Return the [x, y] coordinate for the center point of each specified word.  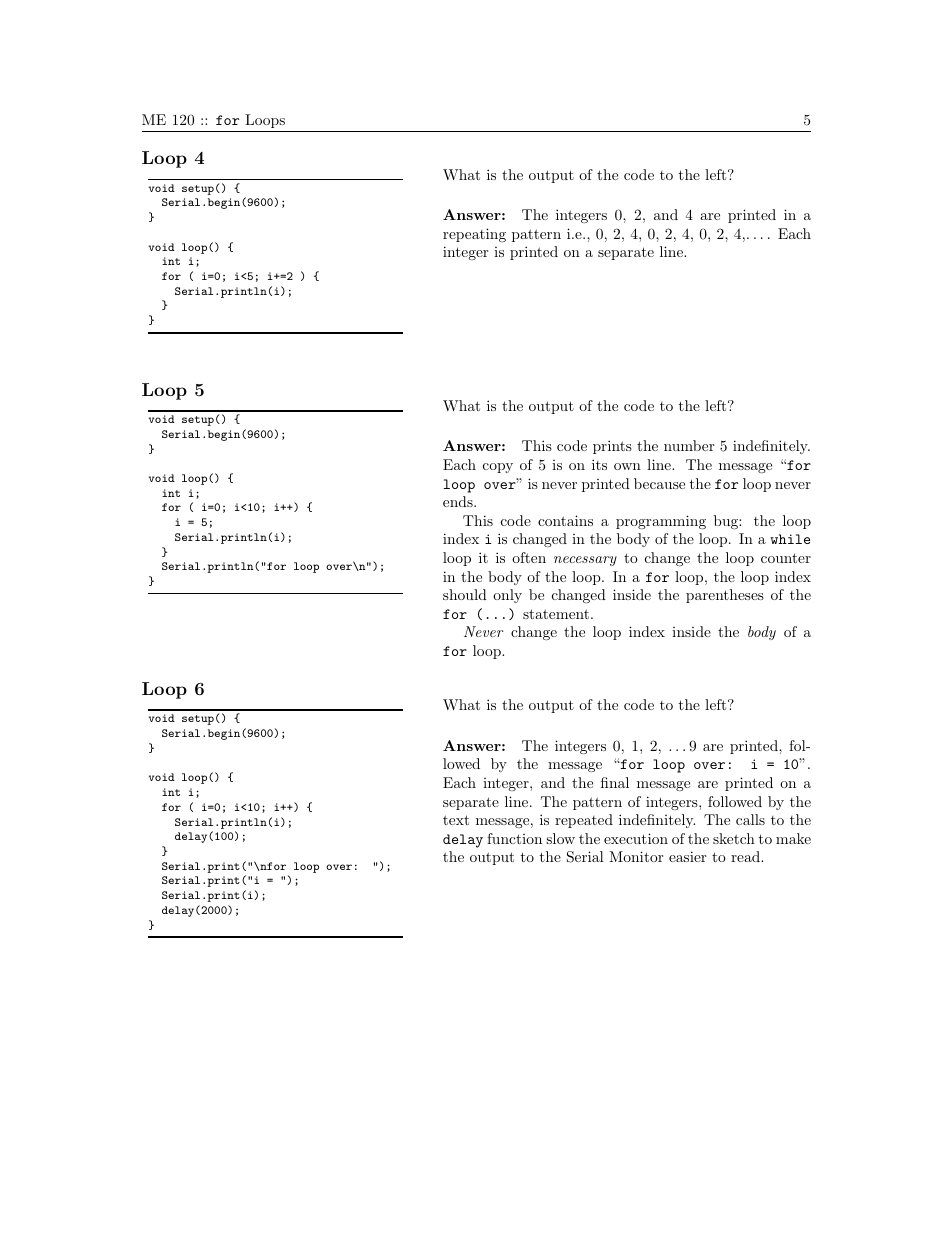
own [627, 466]
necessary [585, 561]
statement [556, 614]
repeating [474, 235]
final [615, 782]
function [514, 838]
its [599, 464]
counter [786, 558]
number [689, 445]
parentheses [725, 596]
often [529, 557]
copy [498, 468]
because [659, 483]
